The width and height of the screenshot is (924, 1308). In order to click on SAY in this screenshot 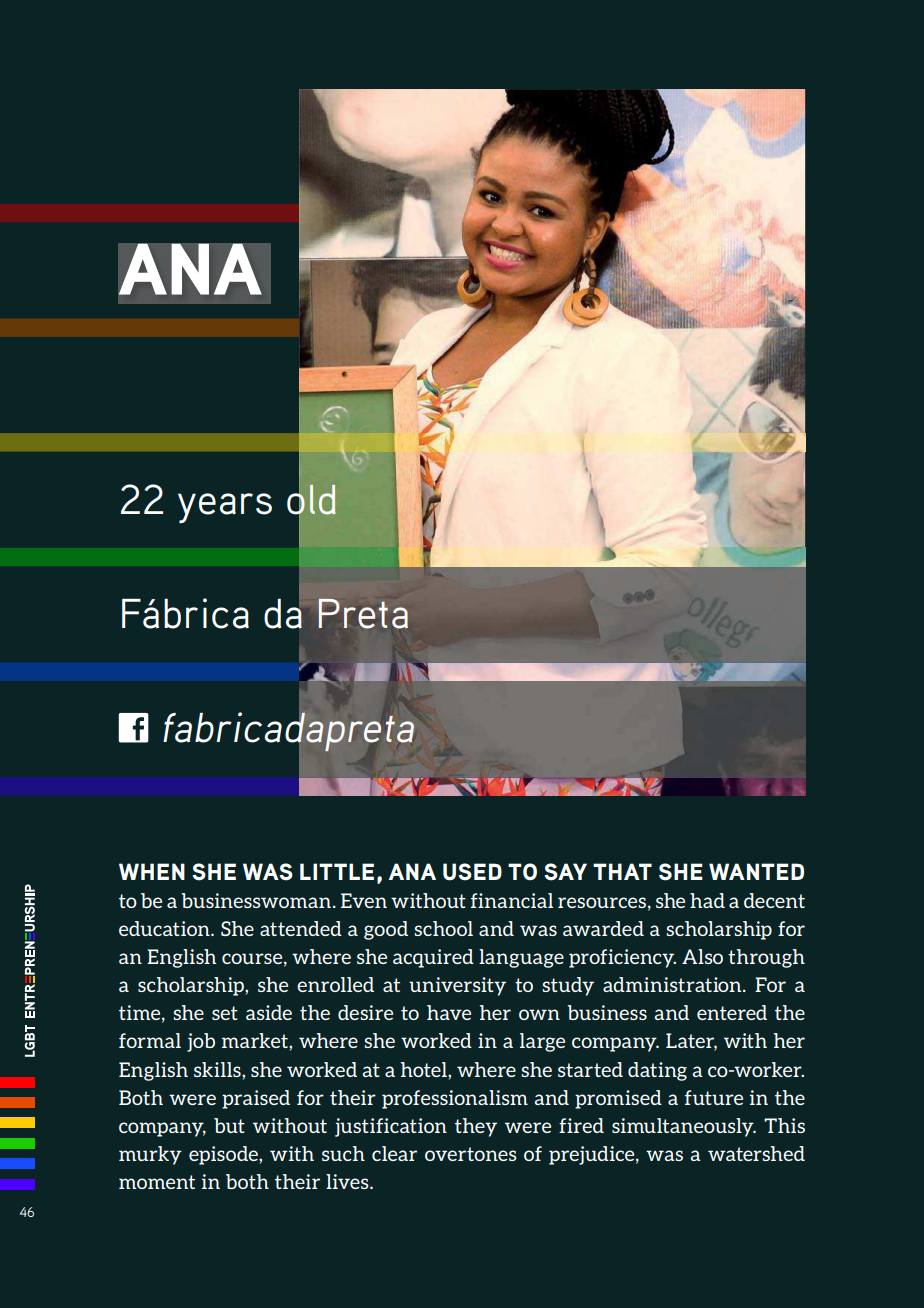, I will do `click(565, 872)`.
